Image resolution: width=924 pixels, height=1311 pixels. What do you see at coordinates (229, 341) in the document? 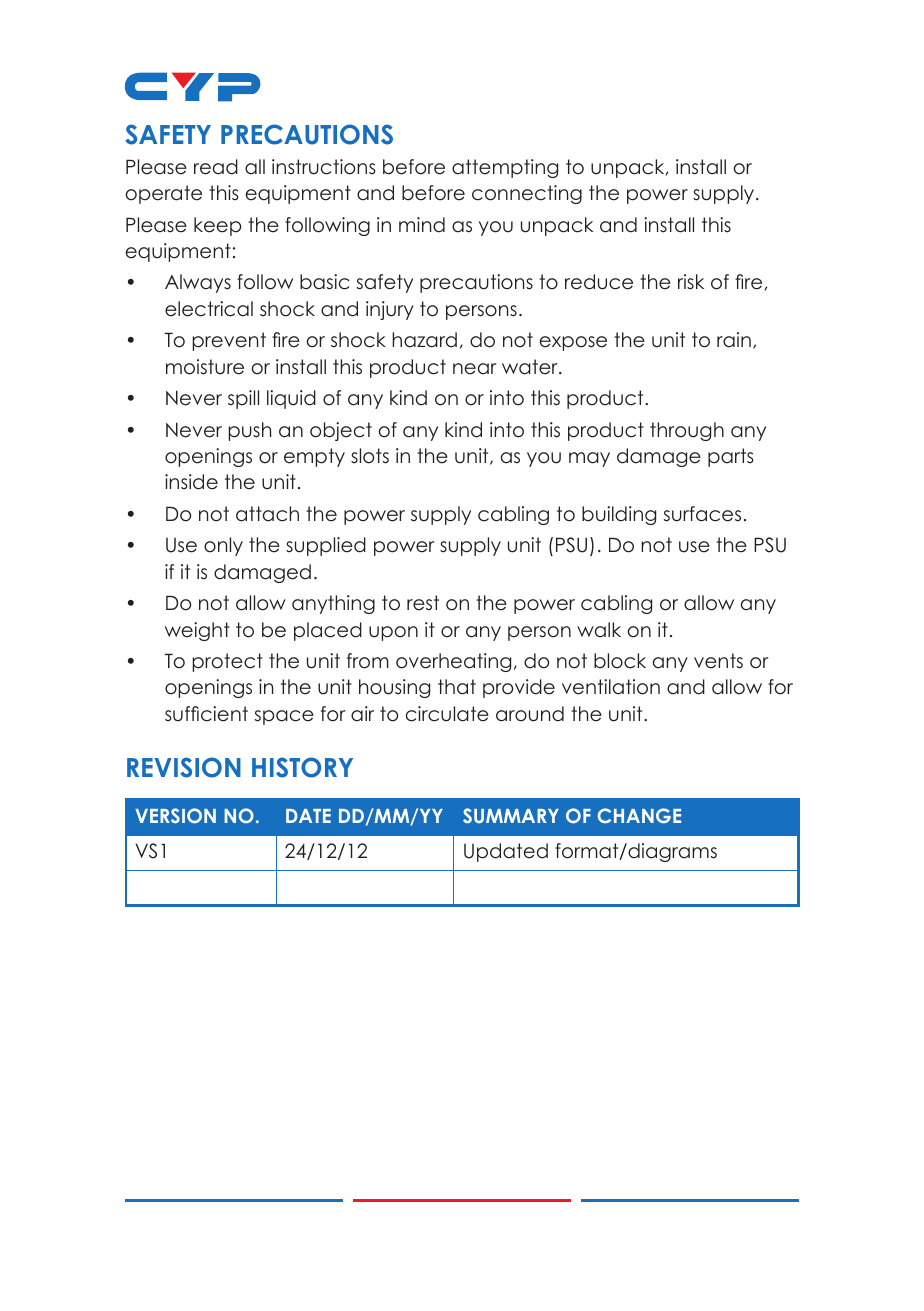
I see `prevent` at bounding box center [229, 341].
